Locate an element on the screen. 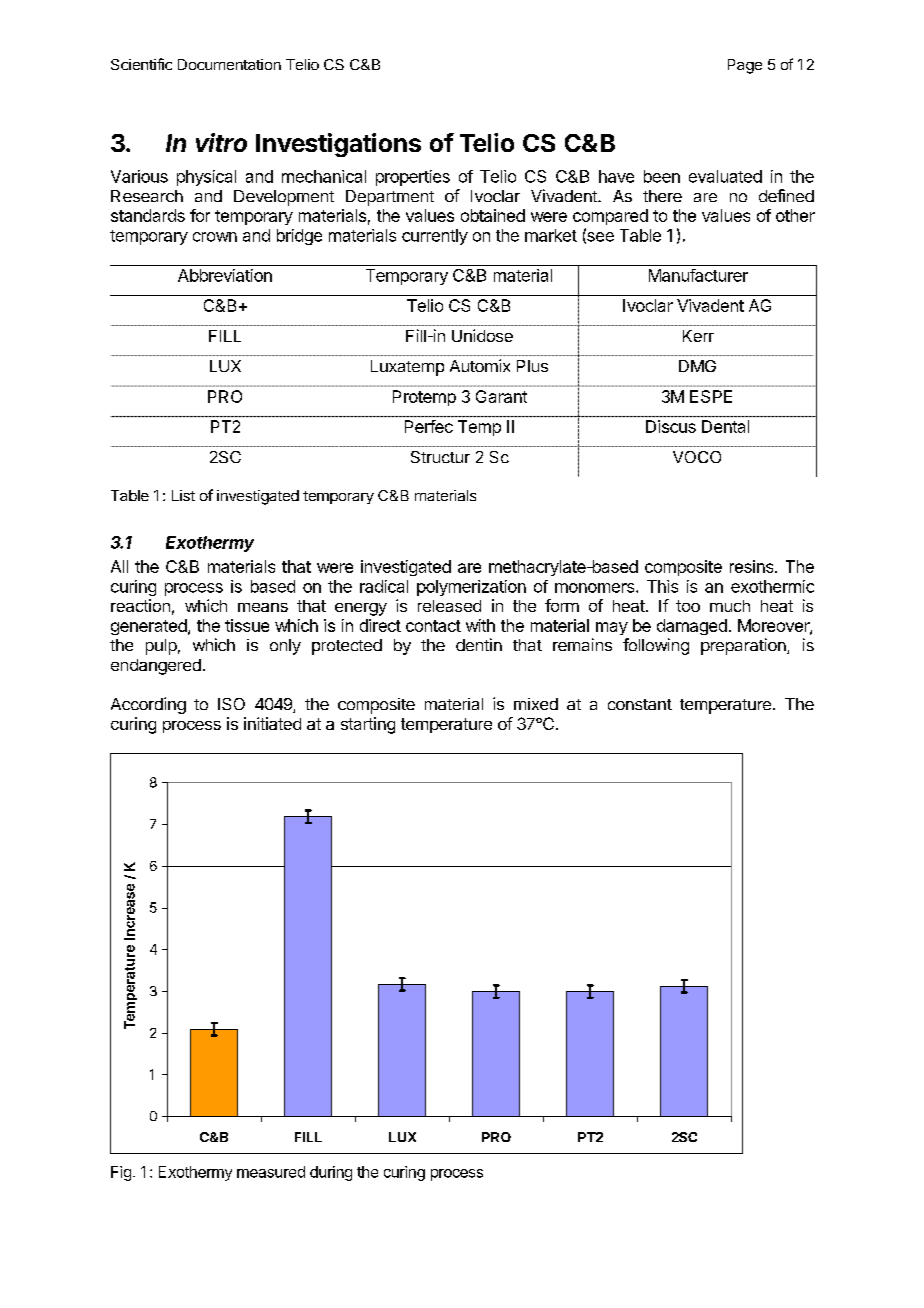  constant is located at coordinates (640, 704).
